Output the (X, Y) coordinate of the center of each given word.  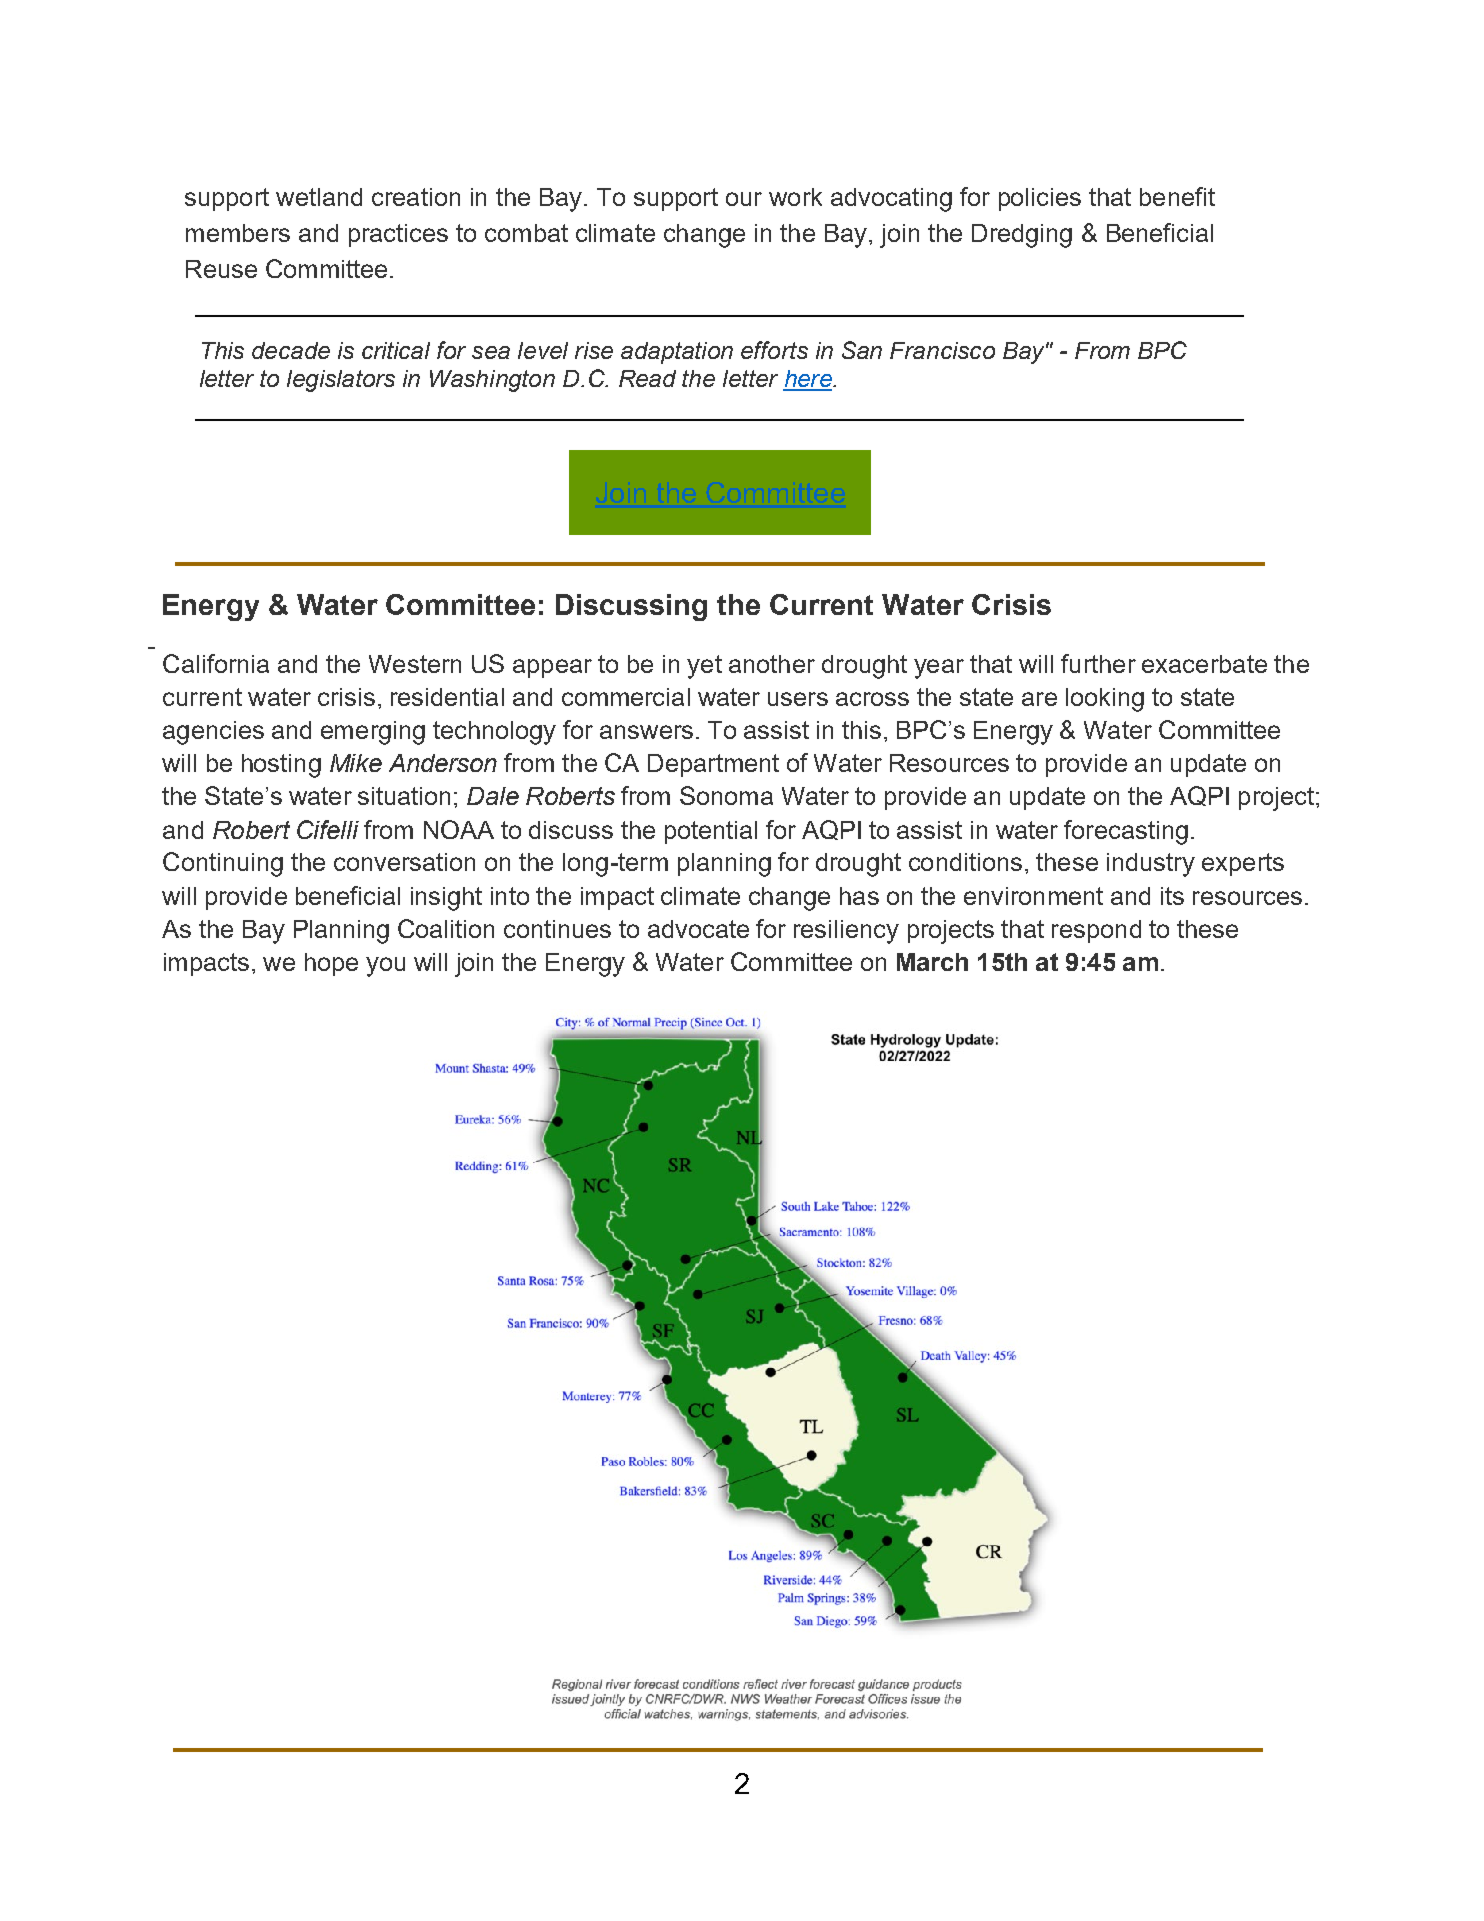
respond (1096, 931)
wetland (319, 197)
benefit (1177, 196)
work (795, 197)
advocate (698, 929)
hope (331, 964)
